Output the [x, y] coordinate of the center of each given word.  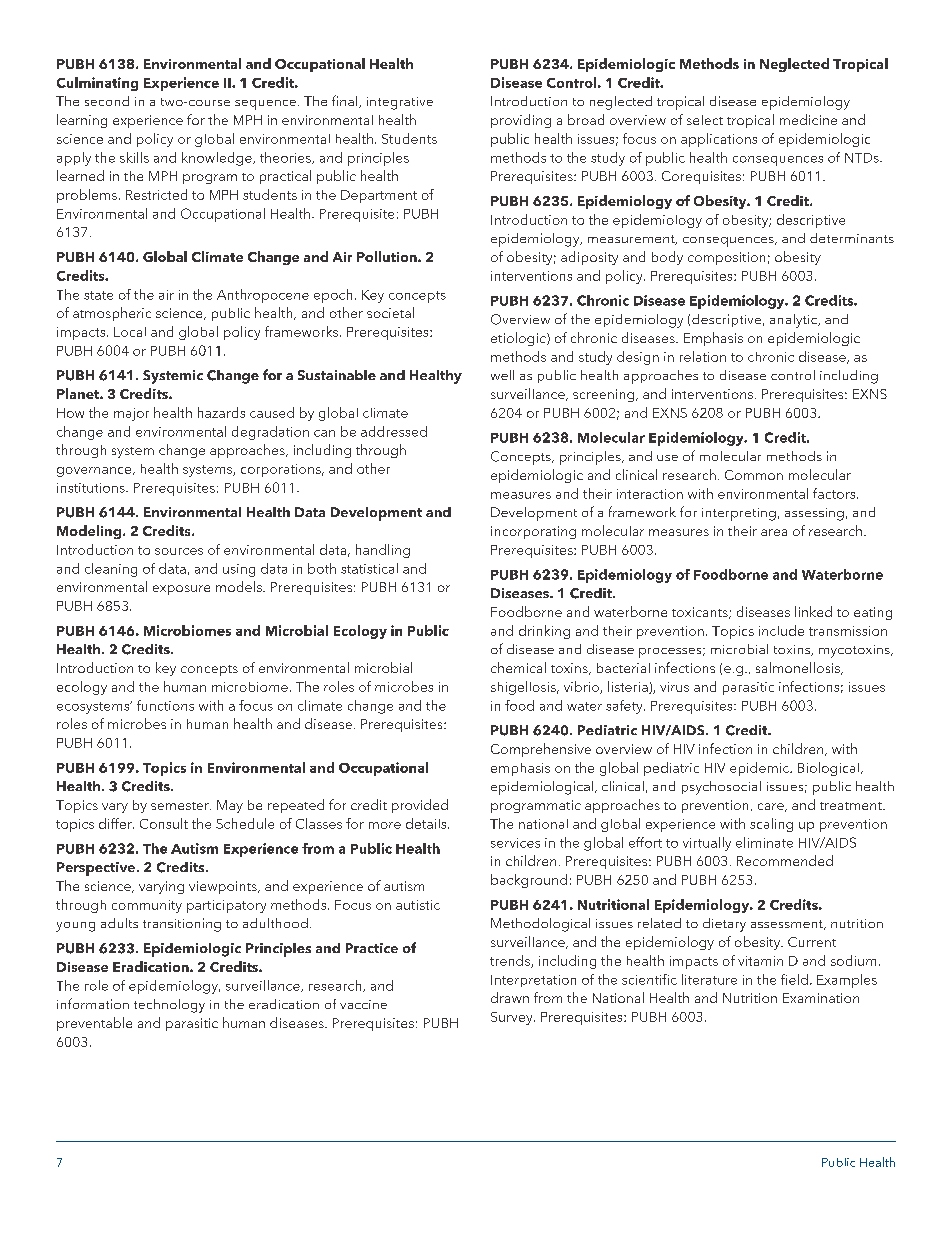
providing [521, 121]
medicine [808, 119]
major [131, 414]
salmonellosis [799, 668]
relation [703, 356]
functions [165, 705]
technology [169, 1006]
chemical [518, 667]
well [502, 375]
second [107, 101]
